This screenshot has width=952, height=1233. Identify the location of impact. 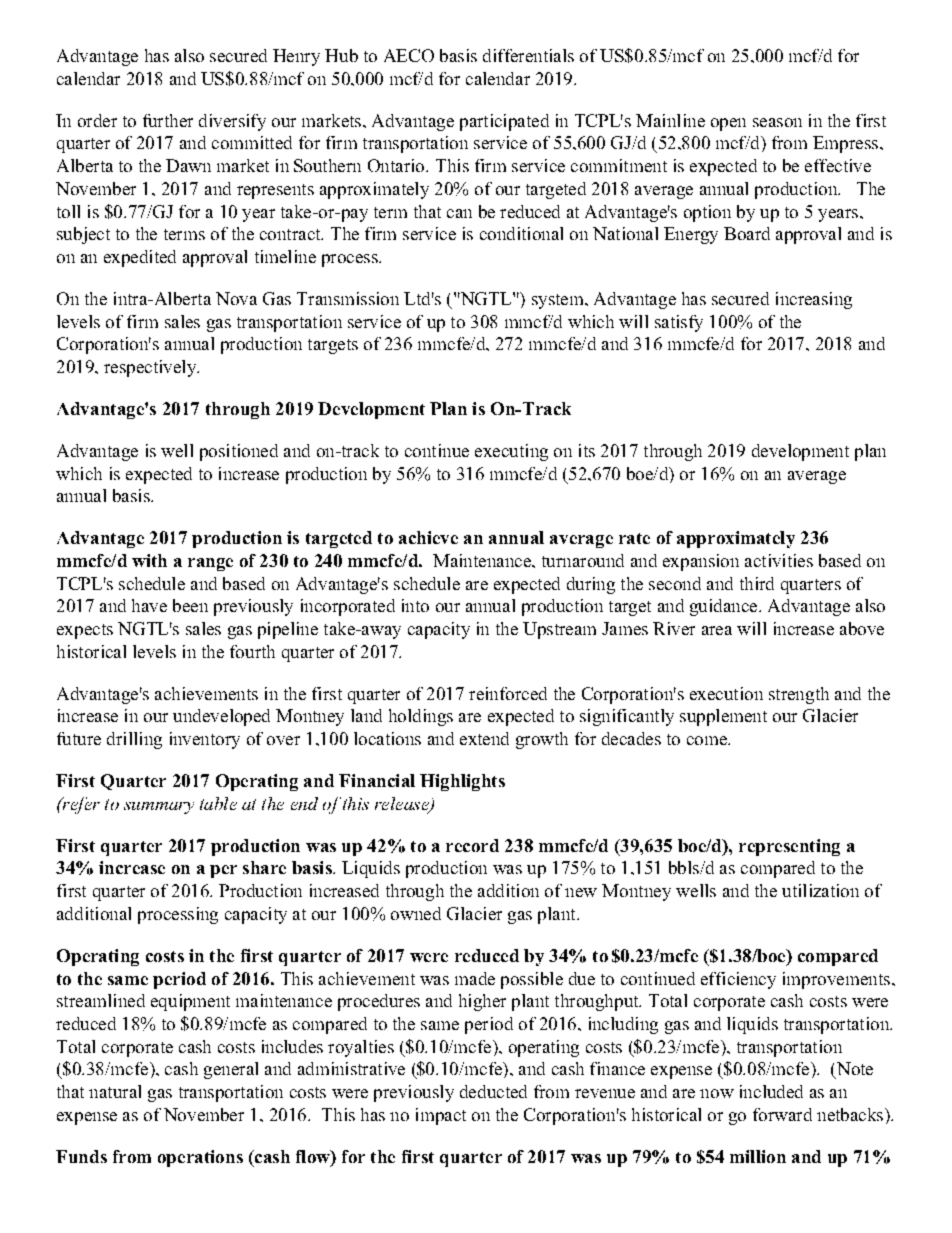
(441, 1116).
